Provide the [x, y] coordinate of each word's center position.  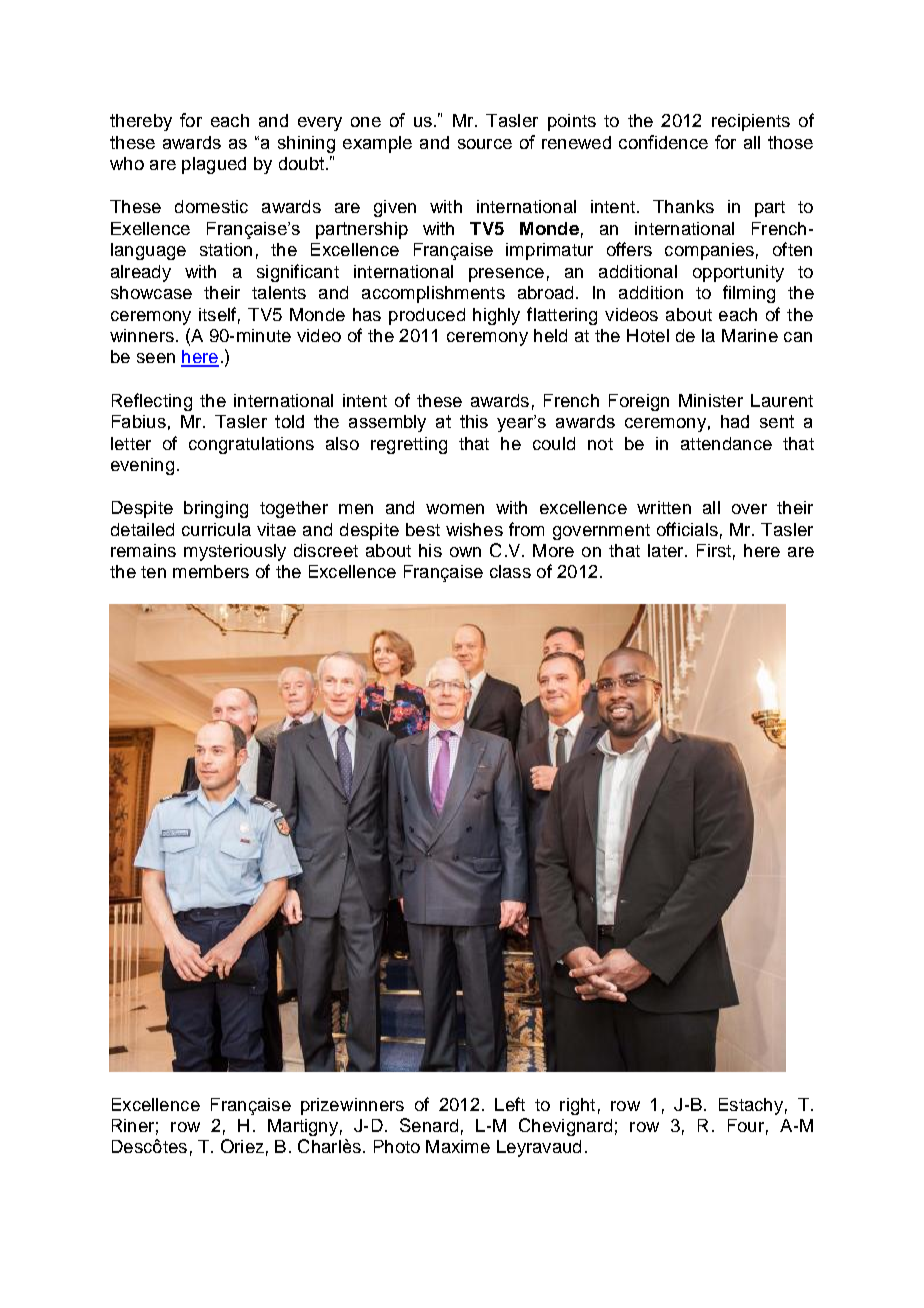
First [714, 550]
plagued [214, 165]
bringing [216, 509]
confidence [663, 142]
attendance [726, 443]
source [485, 144]
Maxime [458, 1146]
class [510, 571]
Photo [397, 1146]
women [455, 509]
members [211, 571]
